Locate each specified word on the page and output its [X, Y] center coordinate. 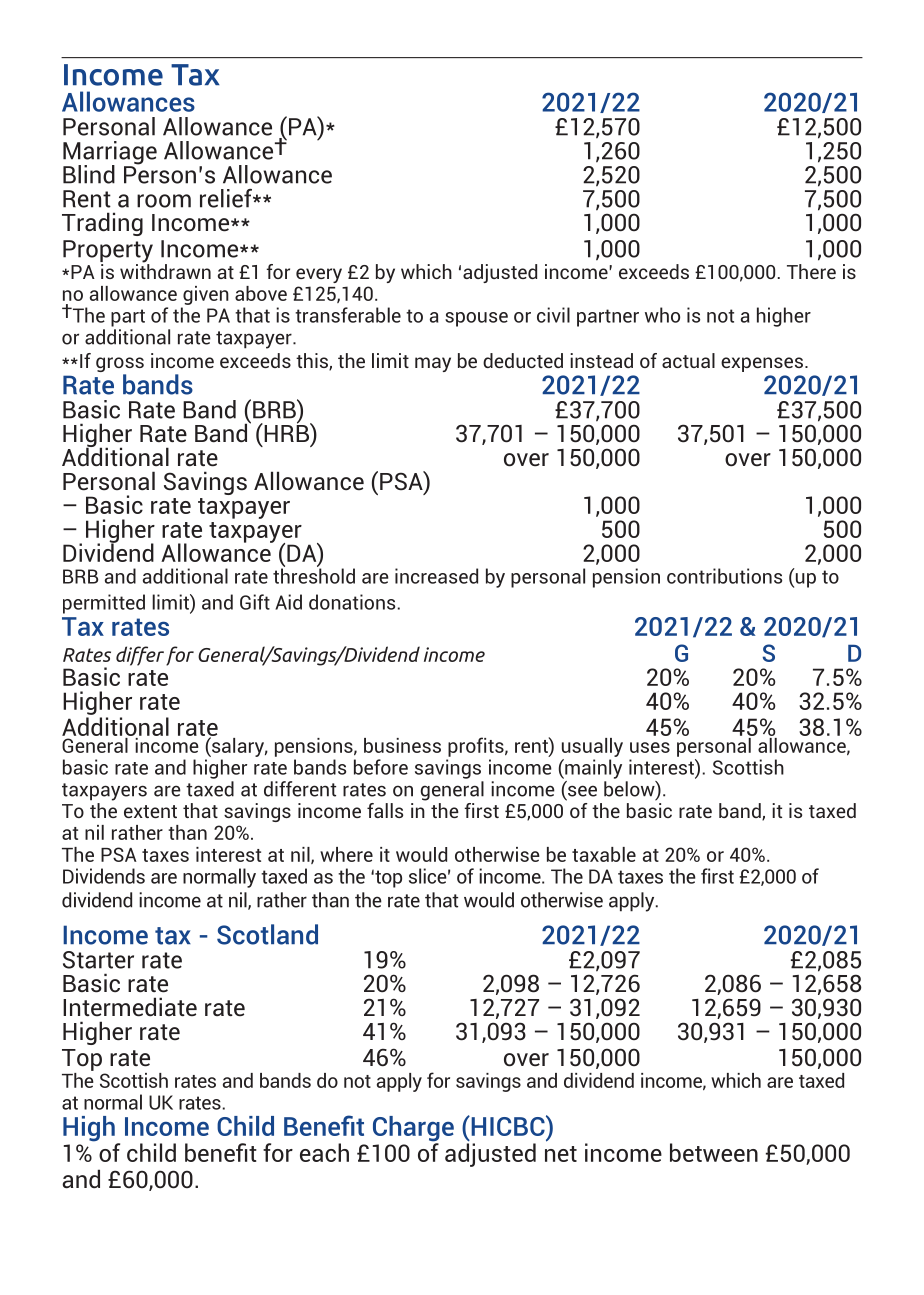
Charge [413, 1130]
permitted [104, 604]
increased [436, 576]
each [324, 1152]
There [811, 271]
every [319, 275]
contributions [724, 576]
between [714, 1152]
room [164, 201]
